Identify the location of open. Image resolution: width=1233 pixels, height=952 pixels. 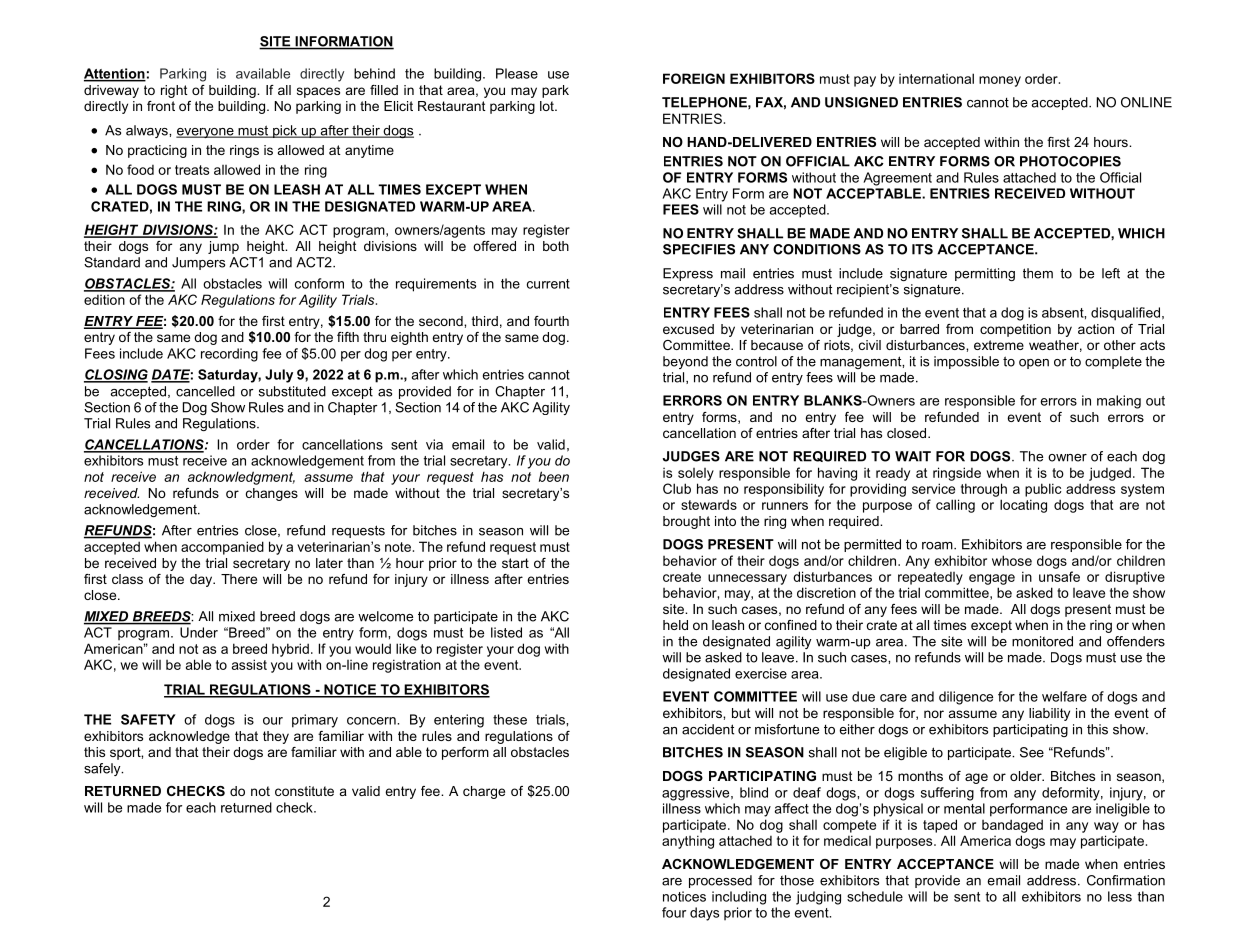
(1034, 364).
